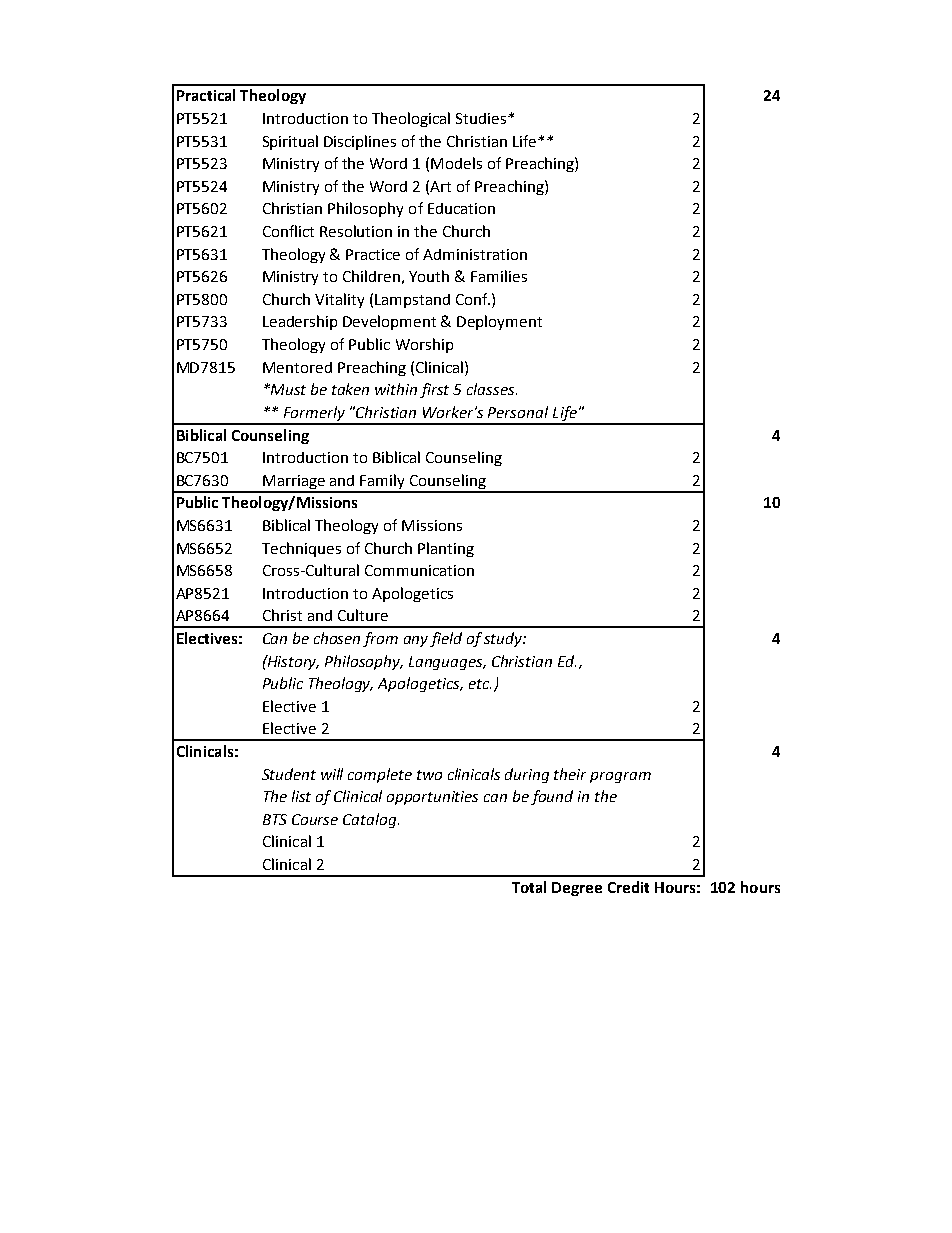 The image size is (952, 1233). Describe the element at coordinates (416, 641) in the screenshot. I see `any` at that location.
